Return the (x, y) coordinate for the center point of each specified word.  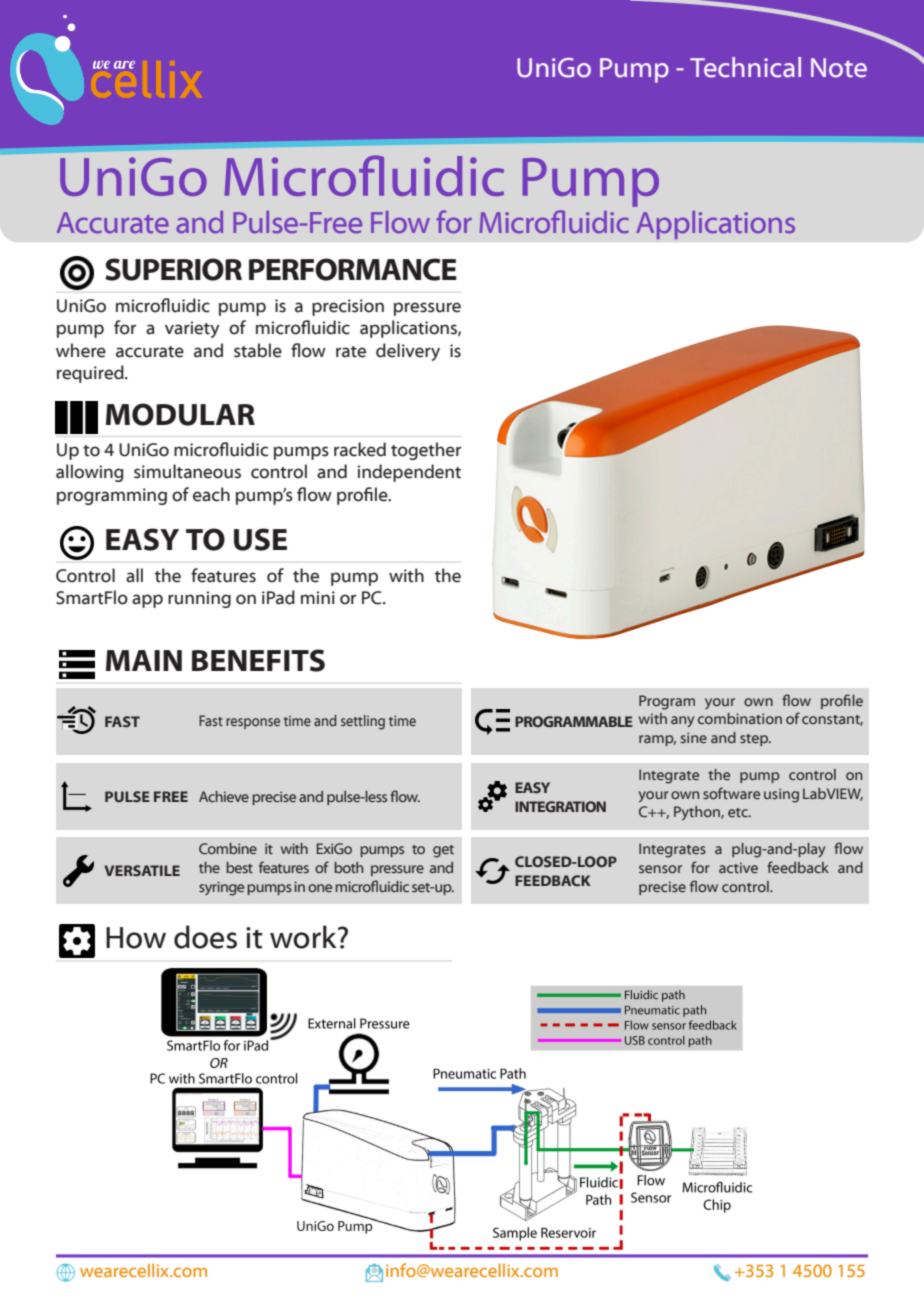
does (205, 937)
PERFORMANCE (353, 269)
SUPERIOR (173, 269)
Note (839, 68)
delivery (408, 352)
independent (409, 473)
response (253, 723)
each (211, 494)
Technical (745, 67)
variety (192, 329)
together (426, 451)
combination (740, 718)
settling (363, 722)
